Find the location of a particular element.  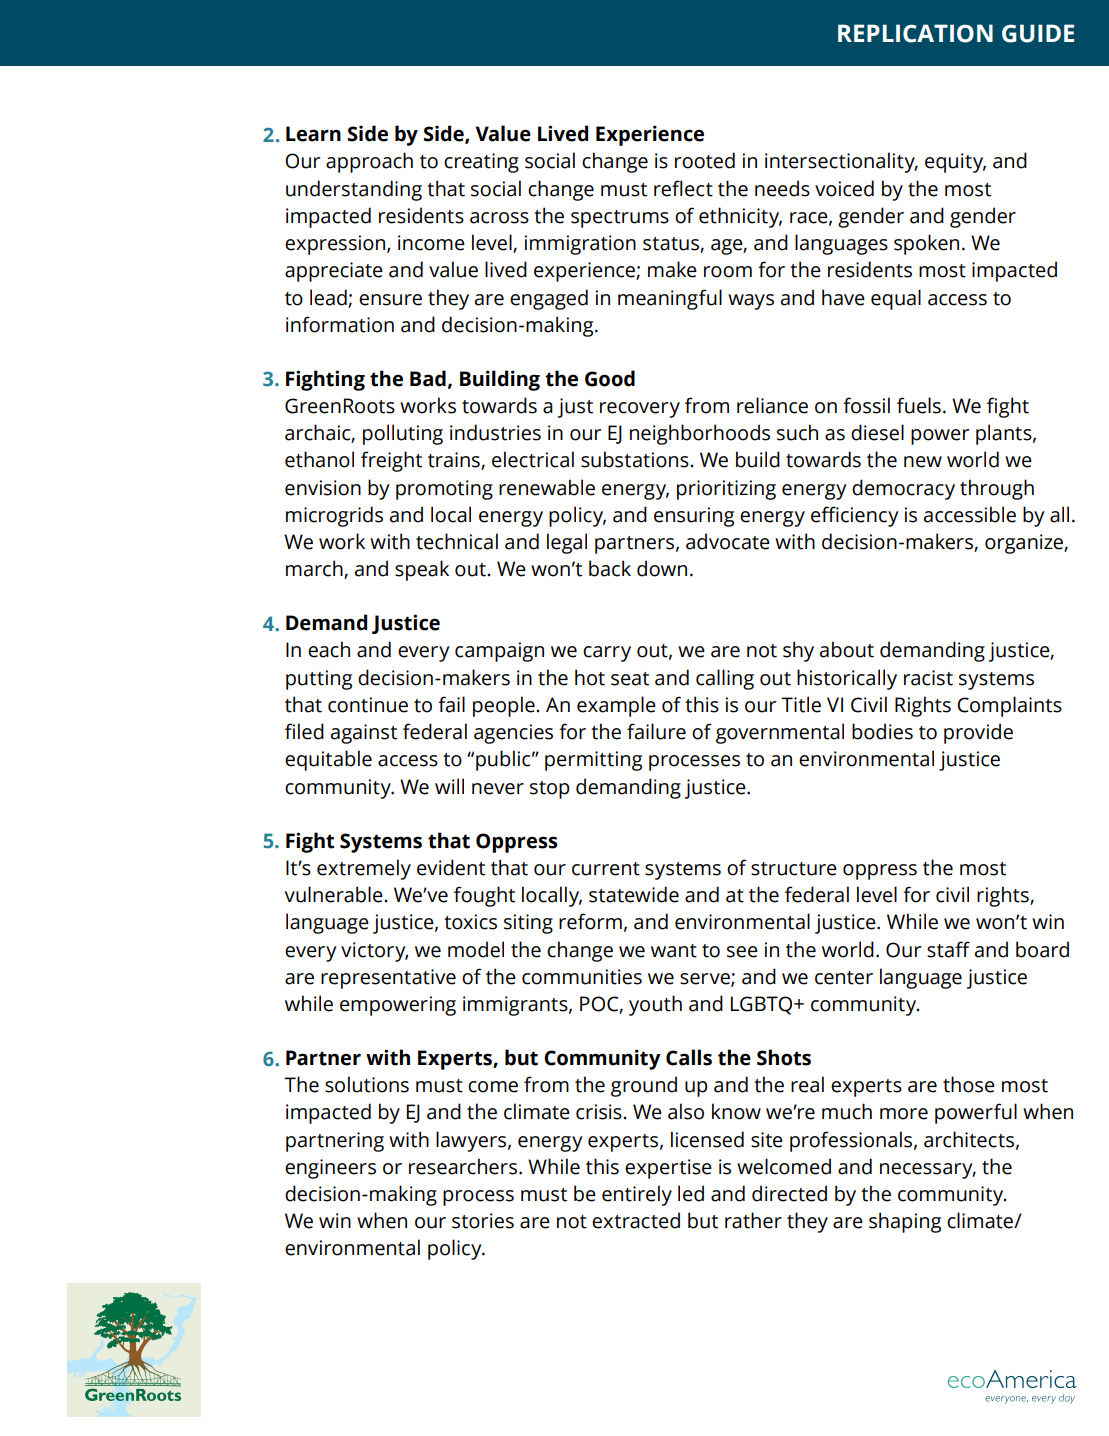

neighborhoods is located at coordinates (700, 434).
